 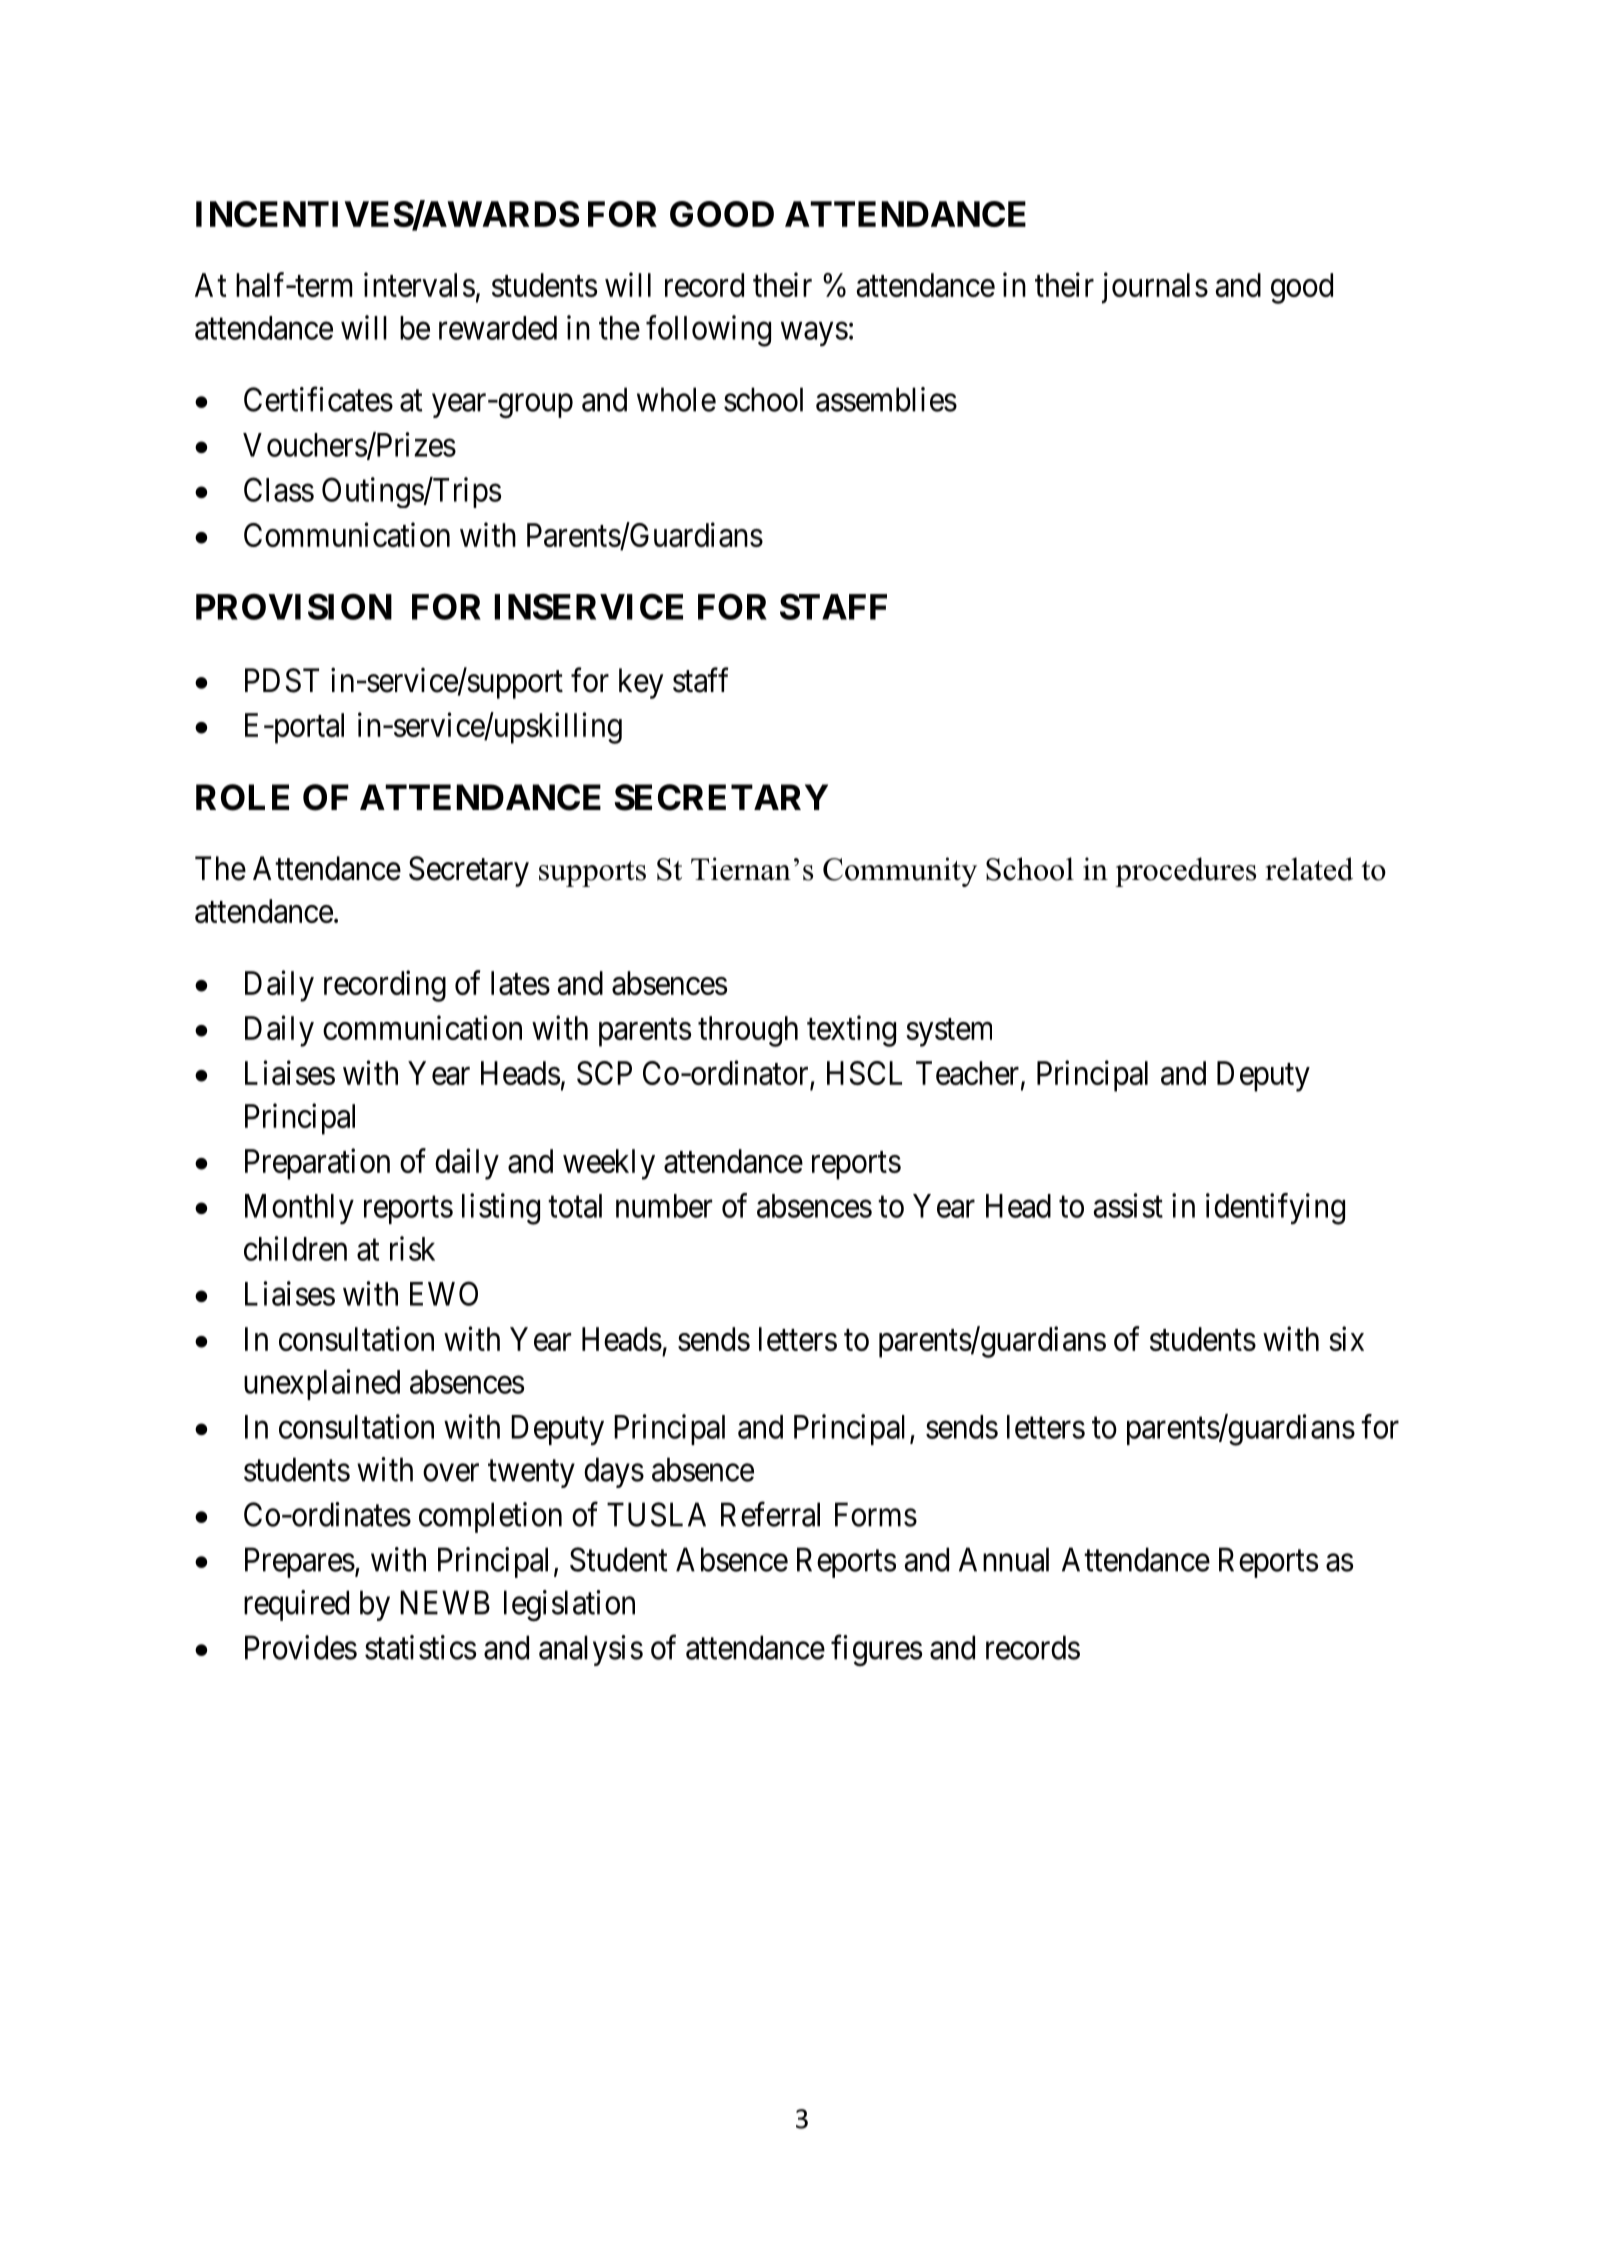 What do you see at coordinates (708, 331) in the document?
I see `following` at bounding box center [708, 331].
